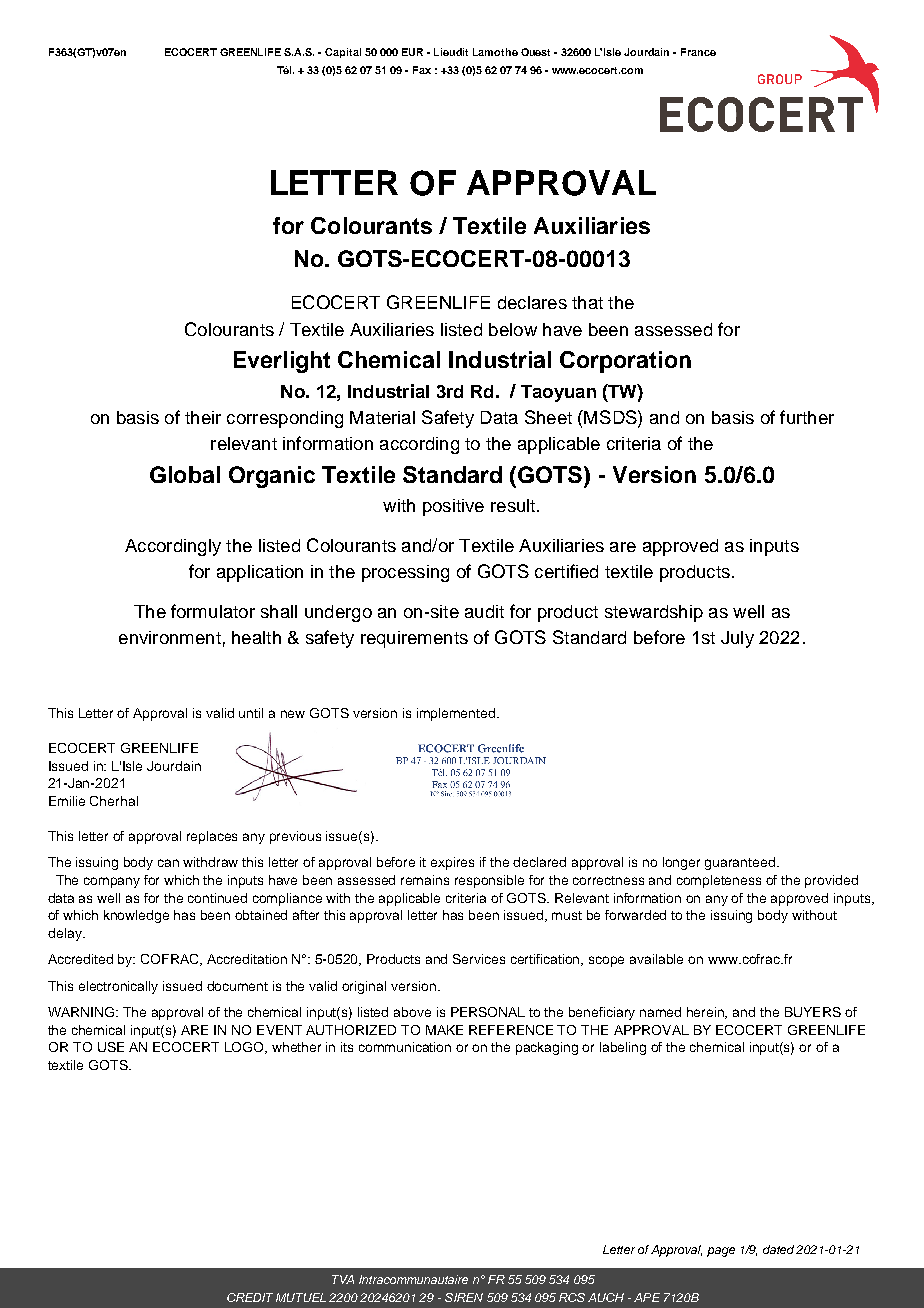  What do you see at coordinates (452, 863) in the screenshot?
I see `expires` at bounding box center [452, 863].
